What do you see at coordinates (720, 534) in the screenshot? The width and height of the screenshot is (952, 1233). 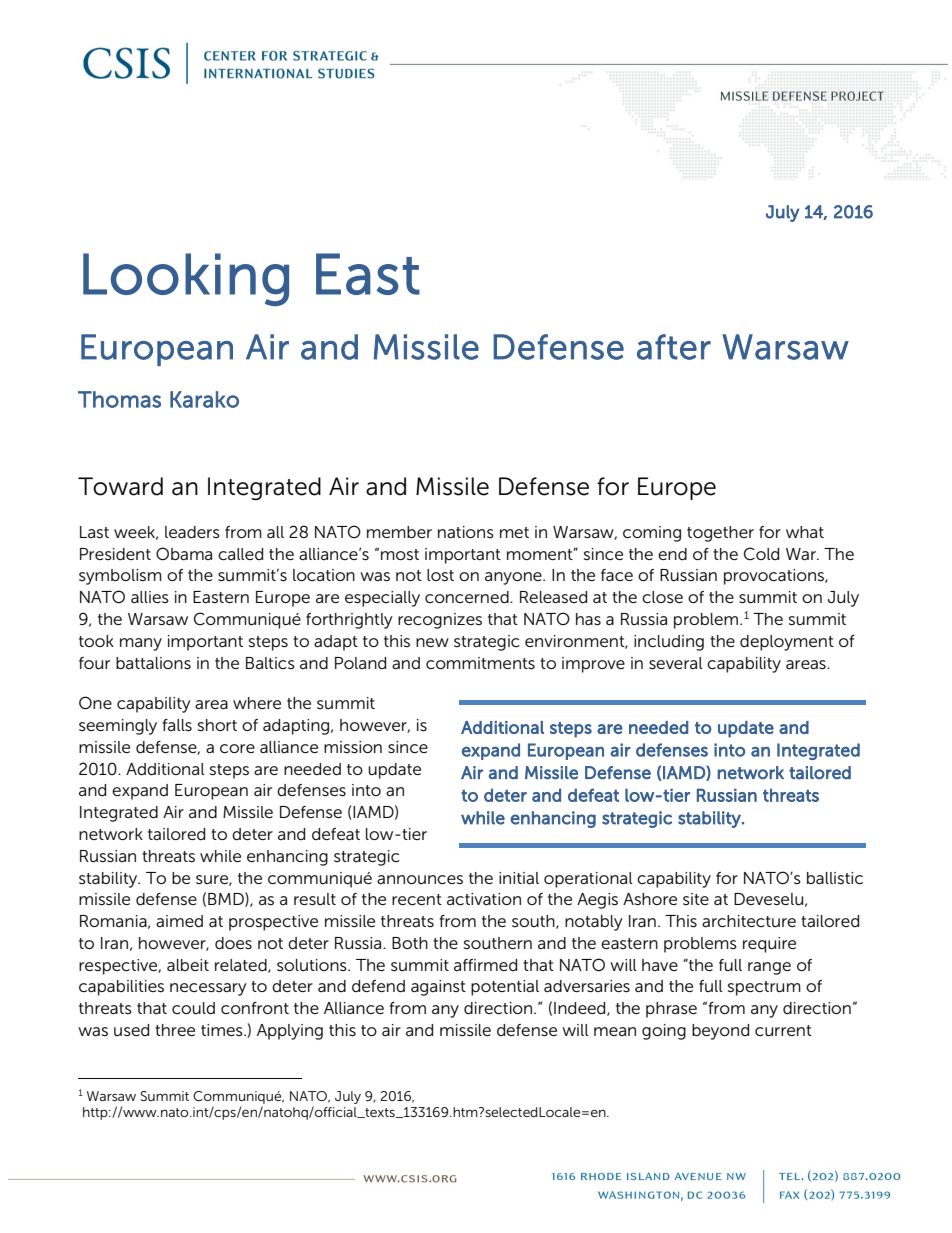 I see `together` at bounding box center [720, 534].
